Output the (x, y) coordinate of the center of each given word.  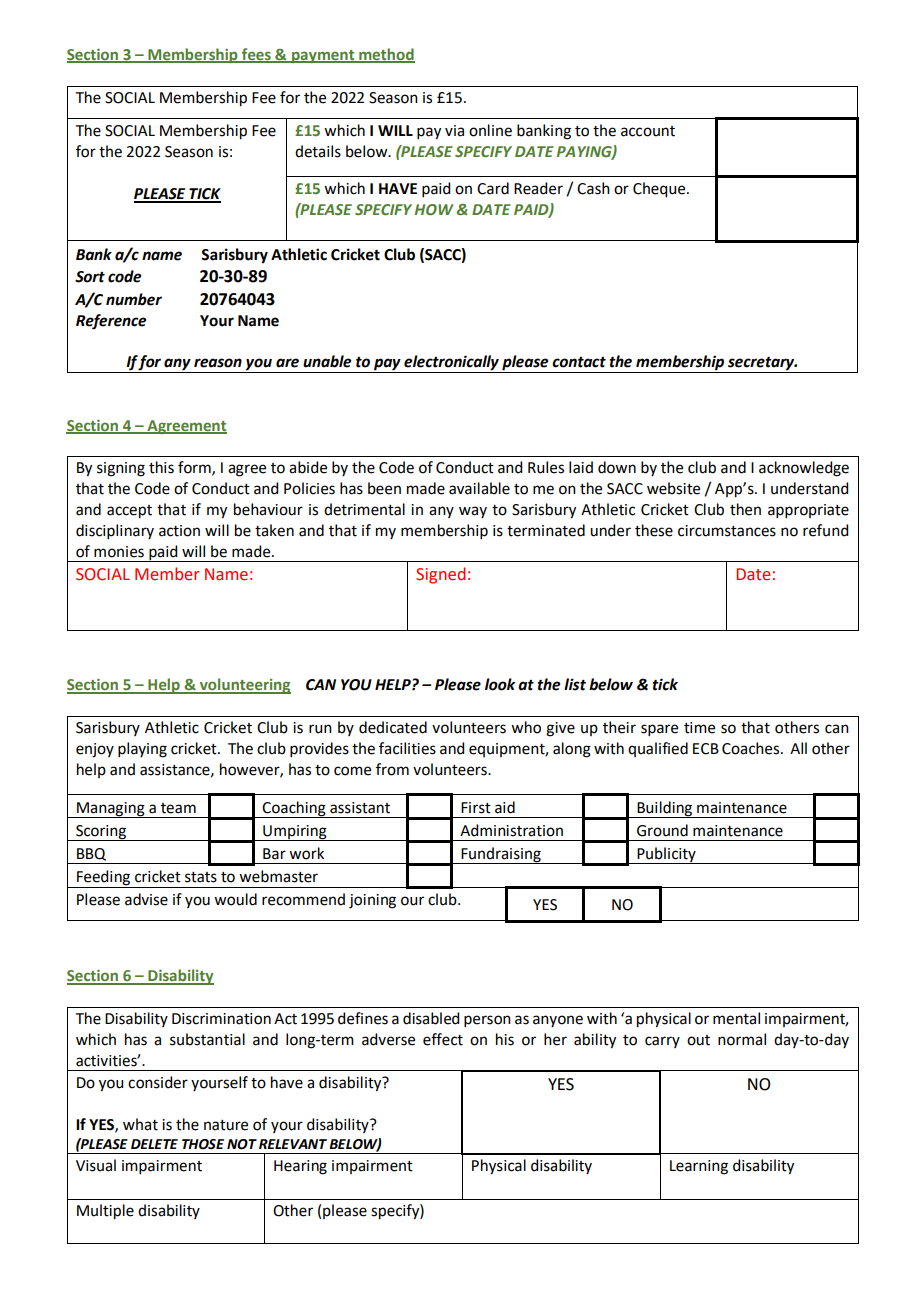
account (648, 131)
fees (256, 55)
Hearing (300, 1167)
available (479, 488)
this (161, 467)
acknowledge (804, 469)
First (476, 808)
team (178, 808)
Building (664, 809)
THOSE (203, 1144)
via (454, 131)
